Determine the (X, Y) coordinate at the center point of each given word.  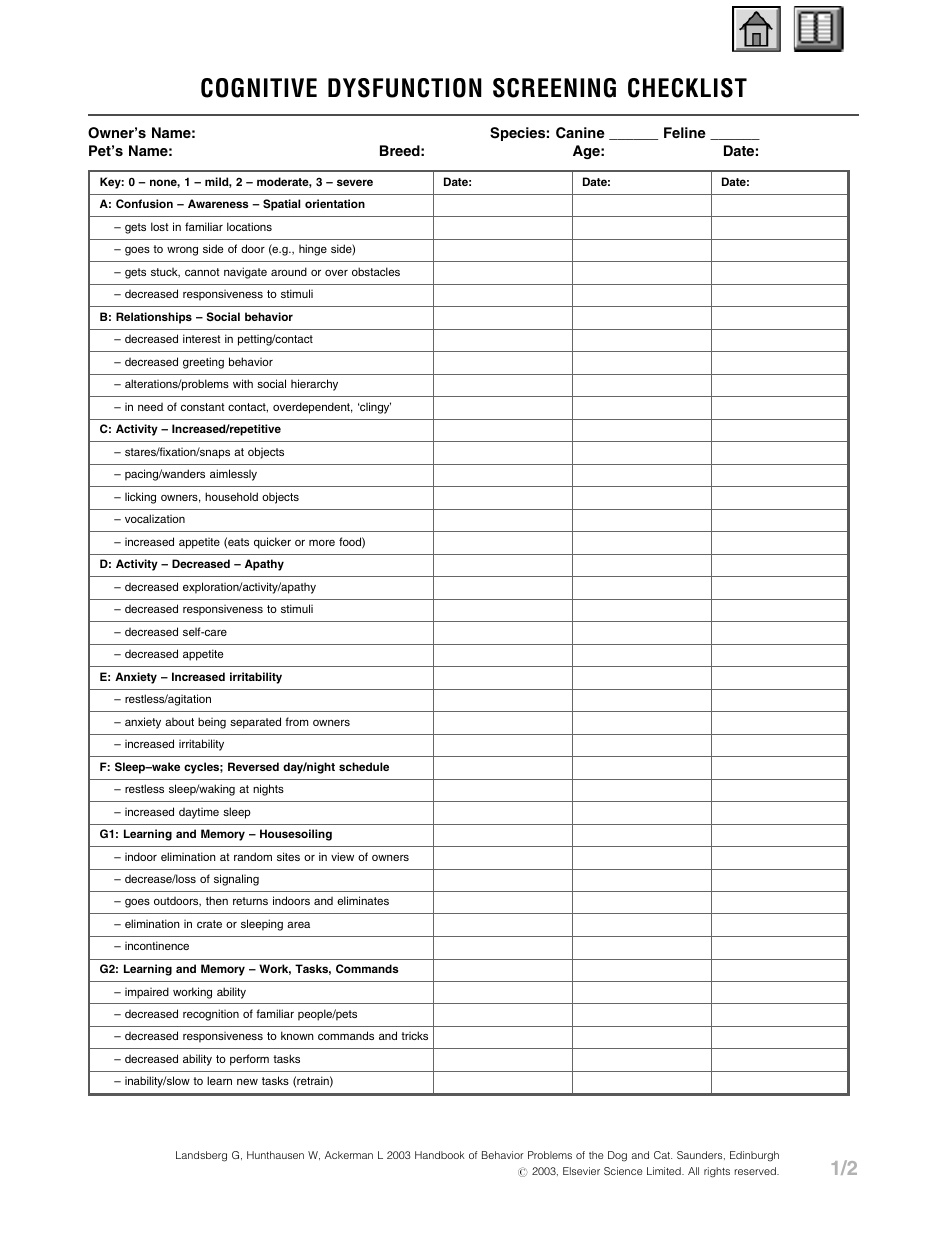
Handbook (440, 1155)
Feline (685, 132)
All (693, 1171)
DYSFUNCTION (405, 88)
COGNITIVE (259, 88)
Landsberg (201, 1156)
